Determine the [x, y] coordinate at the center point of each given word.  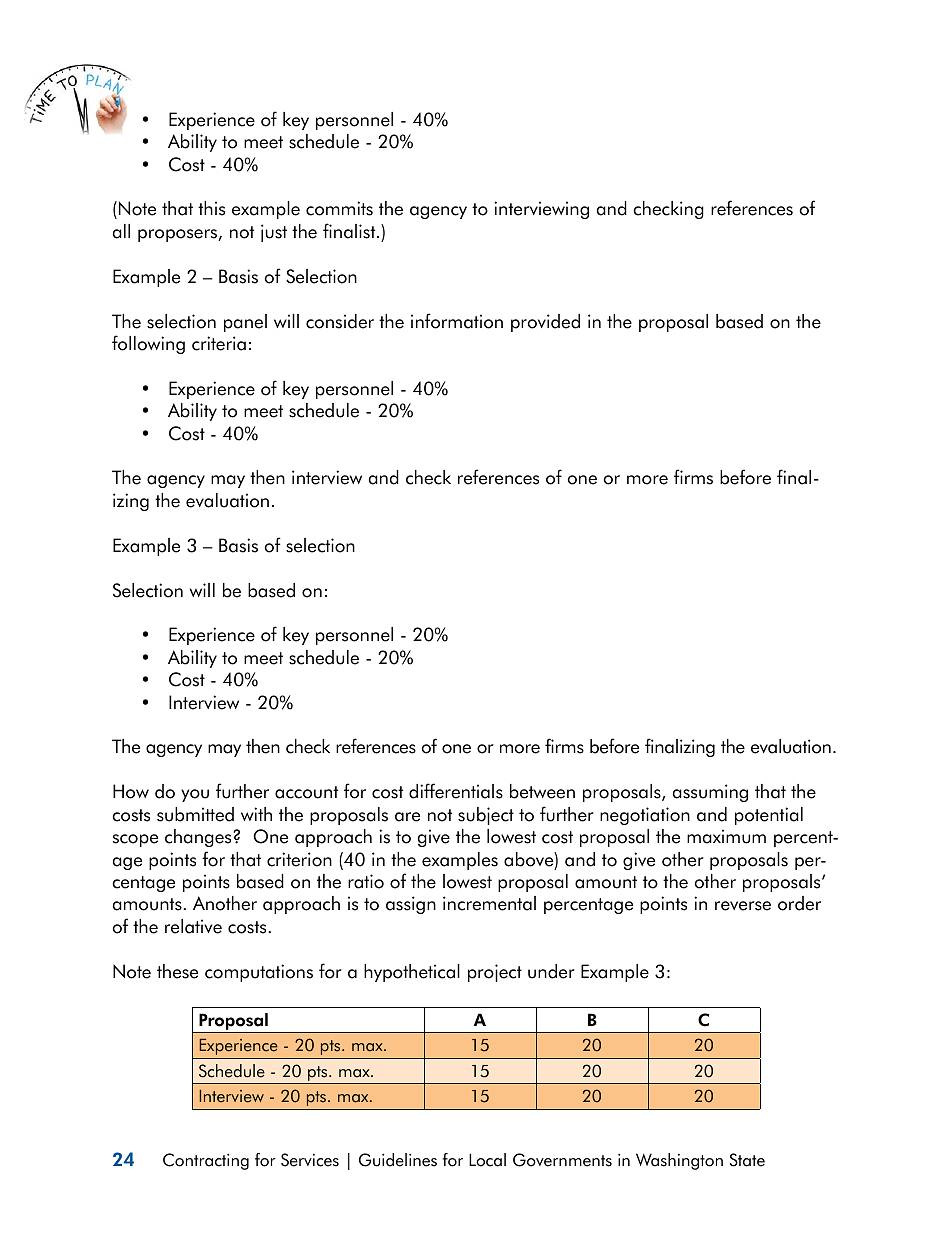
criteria [219, 343]
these [177, 971]
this [211, 208]
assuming [710, 793]
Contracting [206, 1161]
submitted [195, 814]
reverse [743, 906]
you [195, 795]
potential [769, 816]
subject [486, 816]
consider [340, 321]
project [495, 973]
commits [339, 208]
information [457, 321]
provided [545, 323]
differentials [456, 791]
